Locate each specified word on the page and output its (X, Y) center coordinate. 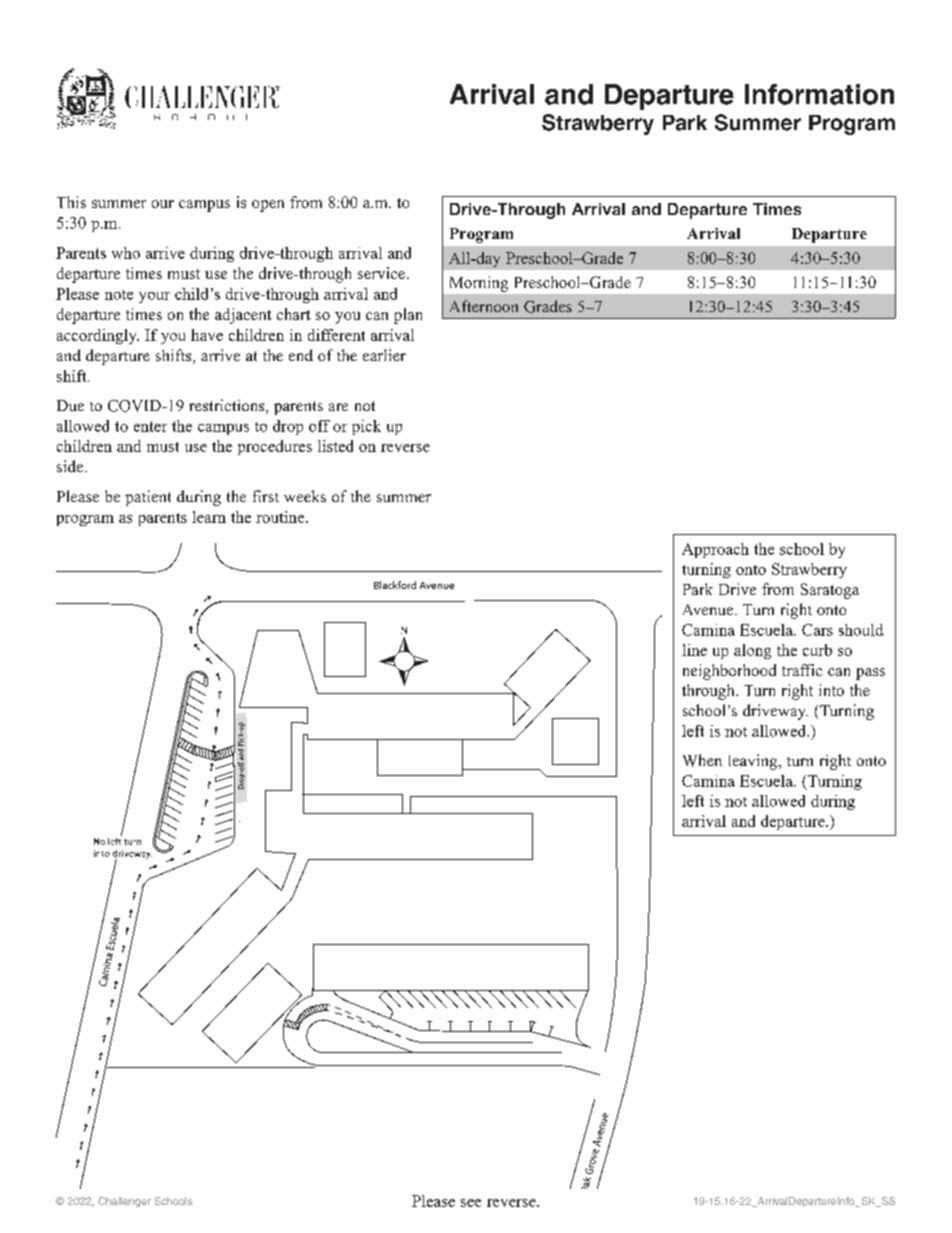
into (831, 690)
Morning (479, 284)
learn (209, 517)
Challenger (124, 1202)
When (702, 760)
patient (148, 498)
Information (819, 94)
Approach (715, 550)
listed (335, 446)
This (71, 202)
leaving (754, 762)
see (471, 1203)
